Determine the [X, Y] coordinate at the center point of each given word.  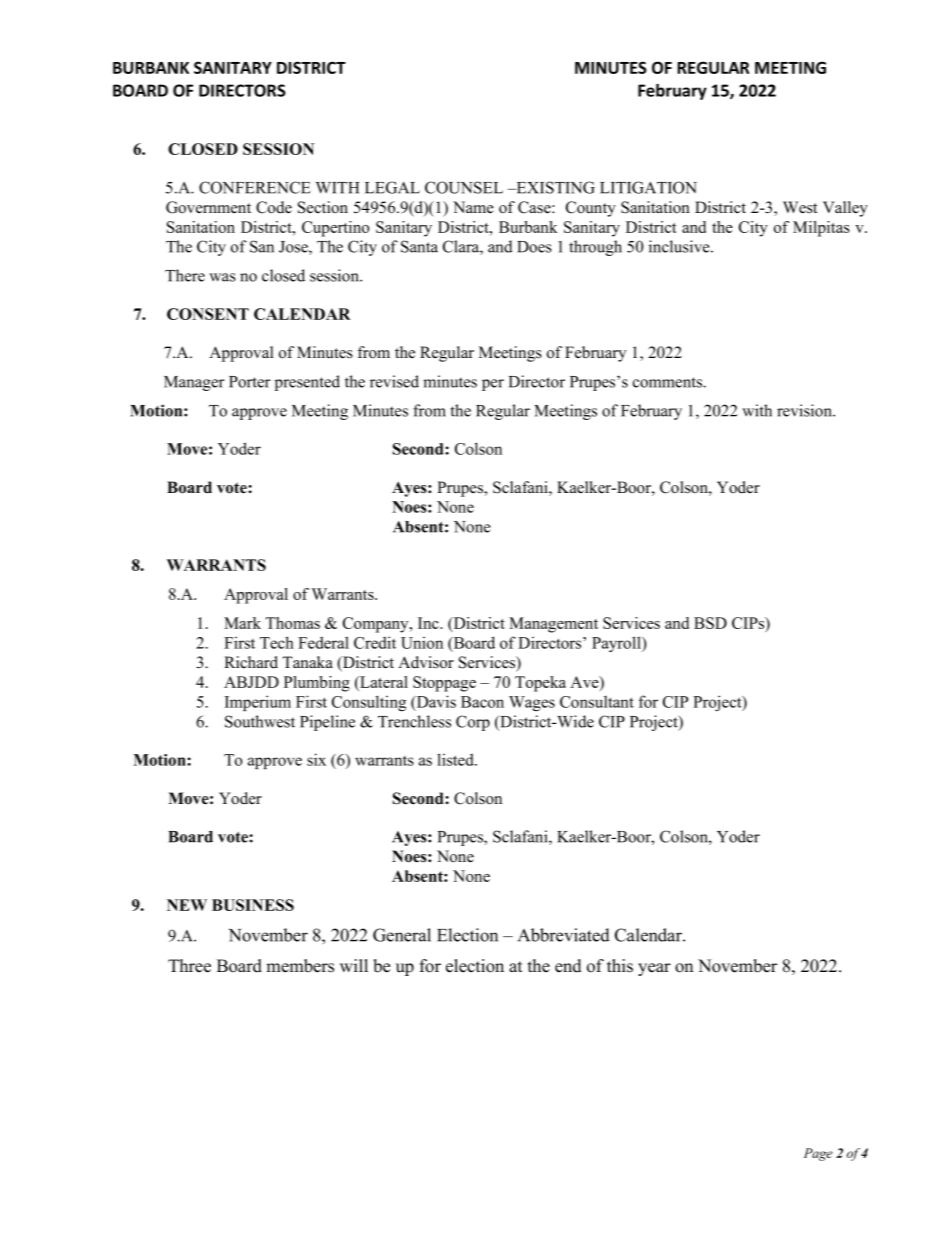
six [316, 759]
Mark [242, 623]
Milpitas [821, 229]
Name [473, 207]
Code [274, 207]
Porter [250, 382]
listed [456, 759]
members [300, 966]
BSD [710, 623]
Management [553, 625]
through [595, 248]
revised [394, 381]
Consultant [597, 702]
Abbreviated [564, 935]
